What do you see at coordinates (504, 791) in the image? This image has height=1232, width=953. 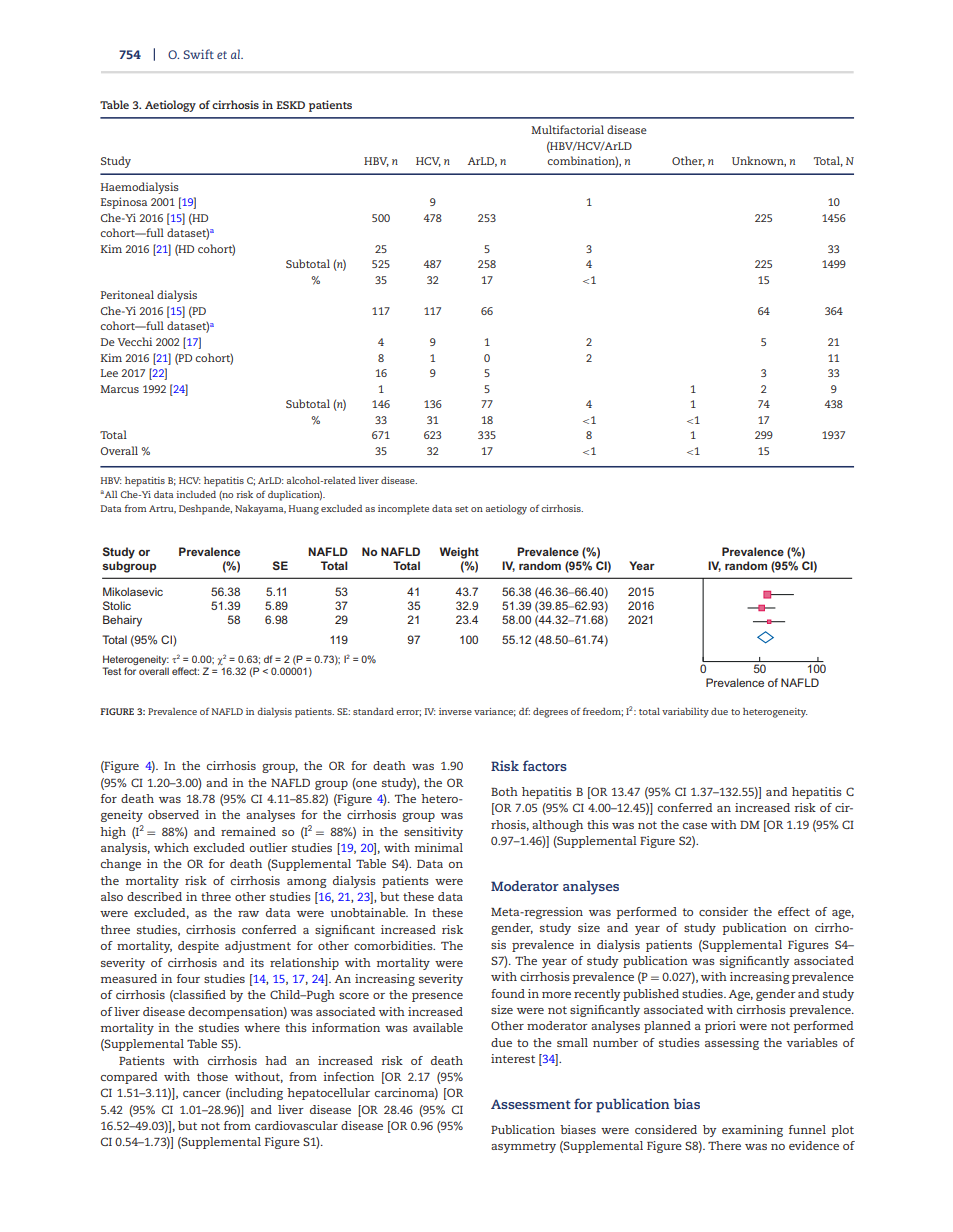 I see `Both` at bounding box center [504, 791].
